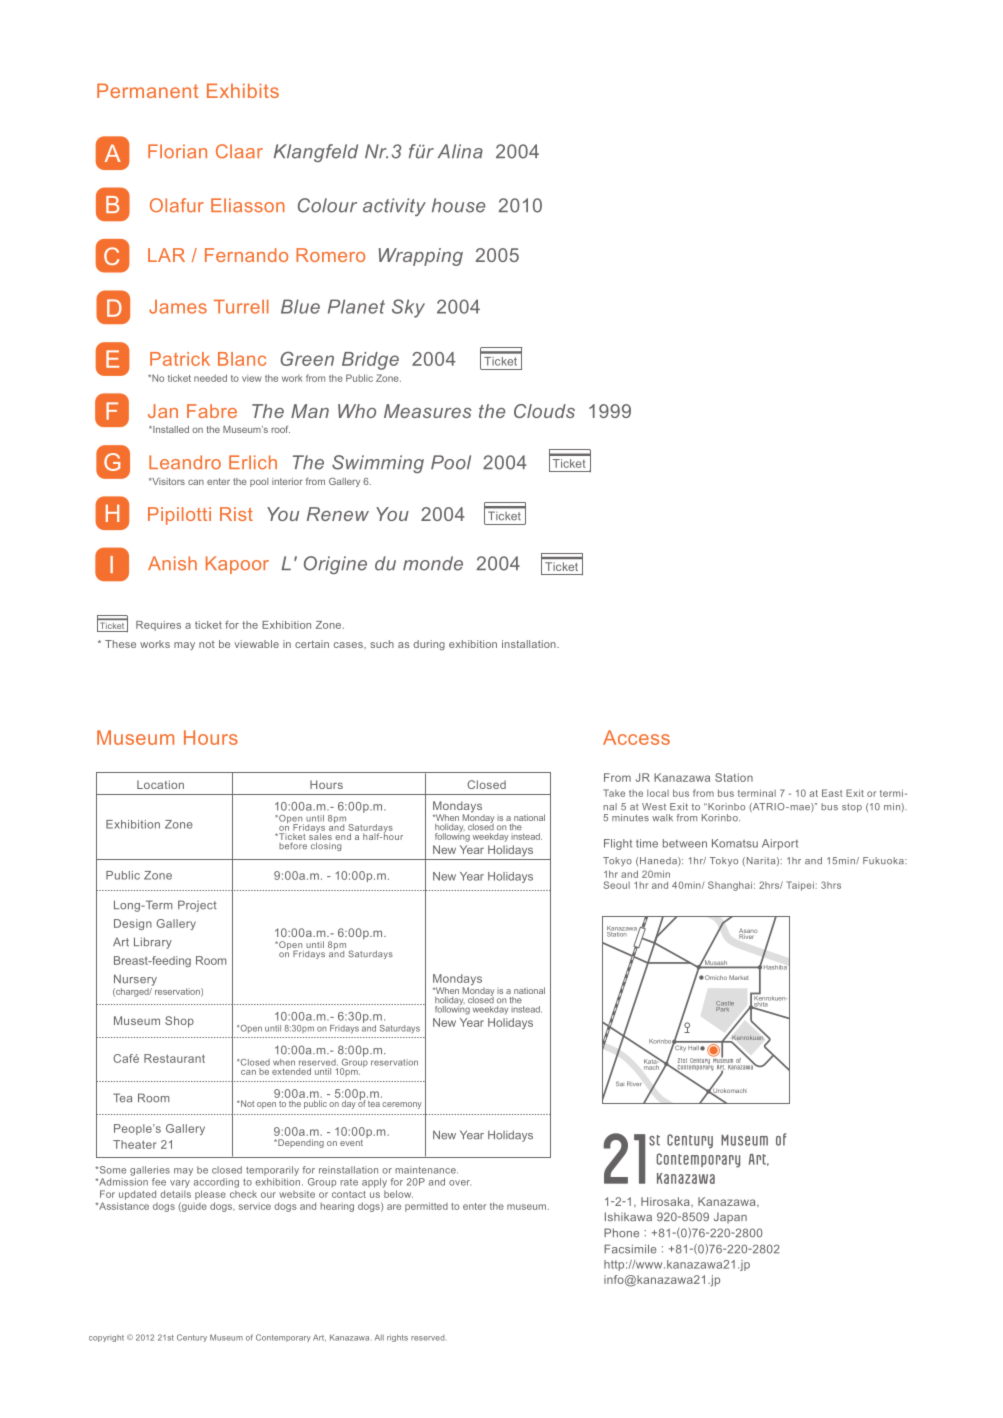 The image size is (1003, 1418). What do you see at coordinates (460, 151) in the screenshot?
I see `Alina` at bounding box center [460, 151].
